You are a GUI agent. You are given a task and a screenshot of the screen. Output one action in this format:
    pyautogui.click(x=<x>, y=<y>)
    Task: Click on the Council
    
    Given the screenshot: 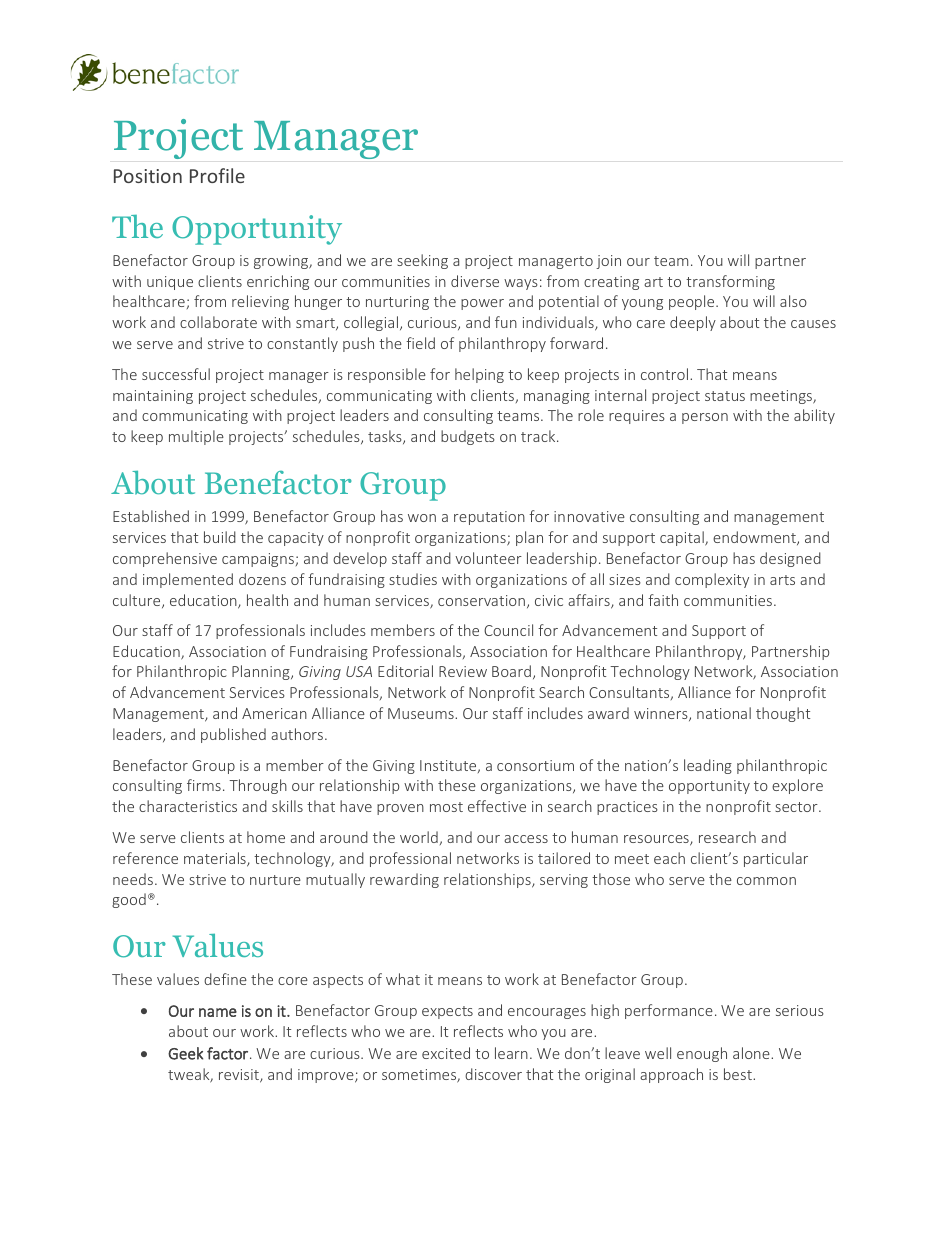 What is the action you would take?
    pyautogui.click(x=508, y=630)
